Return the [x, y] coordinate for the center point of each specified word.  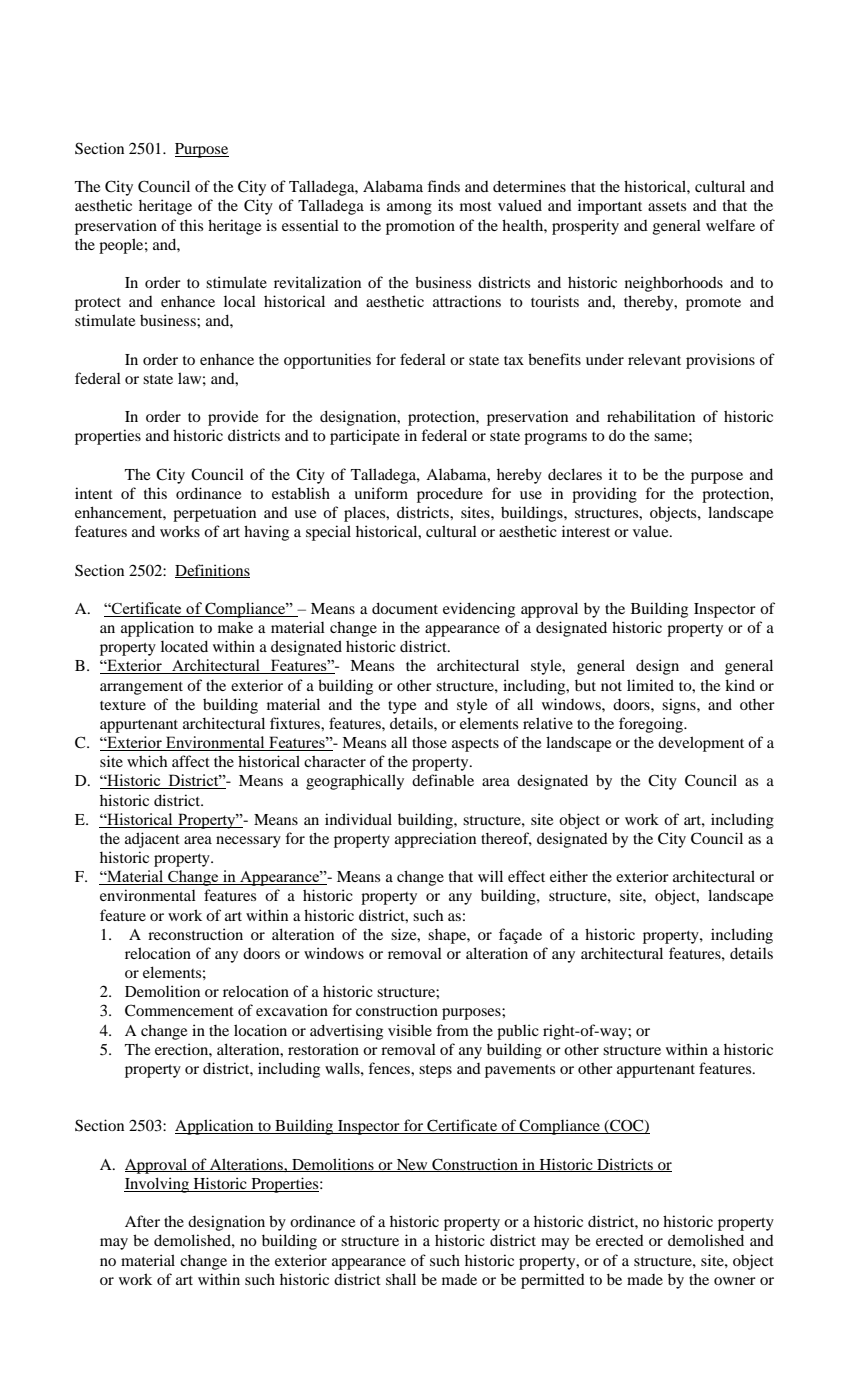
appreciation [435, 840]
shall [401, 1279]
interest [586, 531]
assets [667, 206]
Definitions [212, 571]
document [405, 608]
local [240, 301]
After [142, 1221]
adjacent [152, 840]
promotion [420, 227]
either [569, 876]
